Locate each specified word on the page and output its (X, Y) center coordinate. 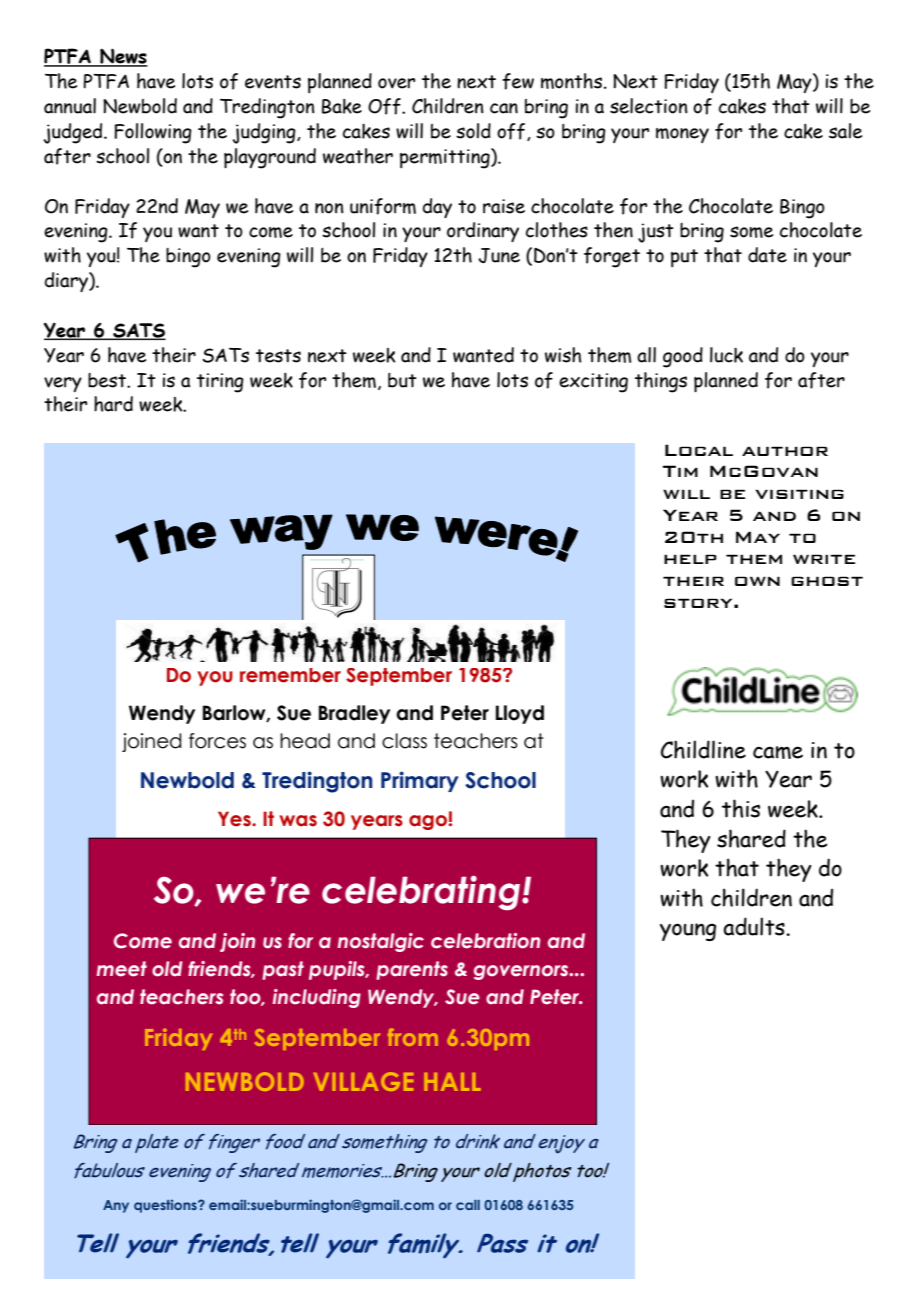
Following (153, 133)
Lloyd (520, 714)
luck (726, 355)
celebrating (422, 892)
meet (122, 969)
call (468, 1205)
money (682, 135)
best (108, 380)
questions (166, 1206)
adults (755, 926)
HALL (452, 1082)
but (402, 380)
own (757, 581)
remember (290, 675)
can (504, 108)
